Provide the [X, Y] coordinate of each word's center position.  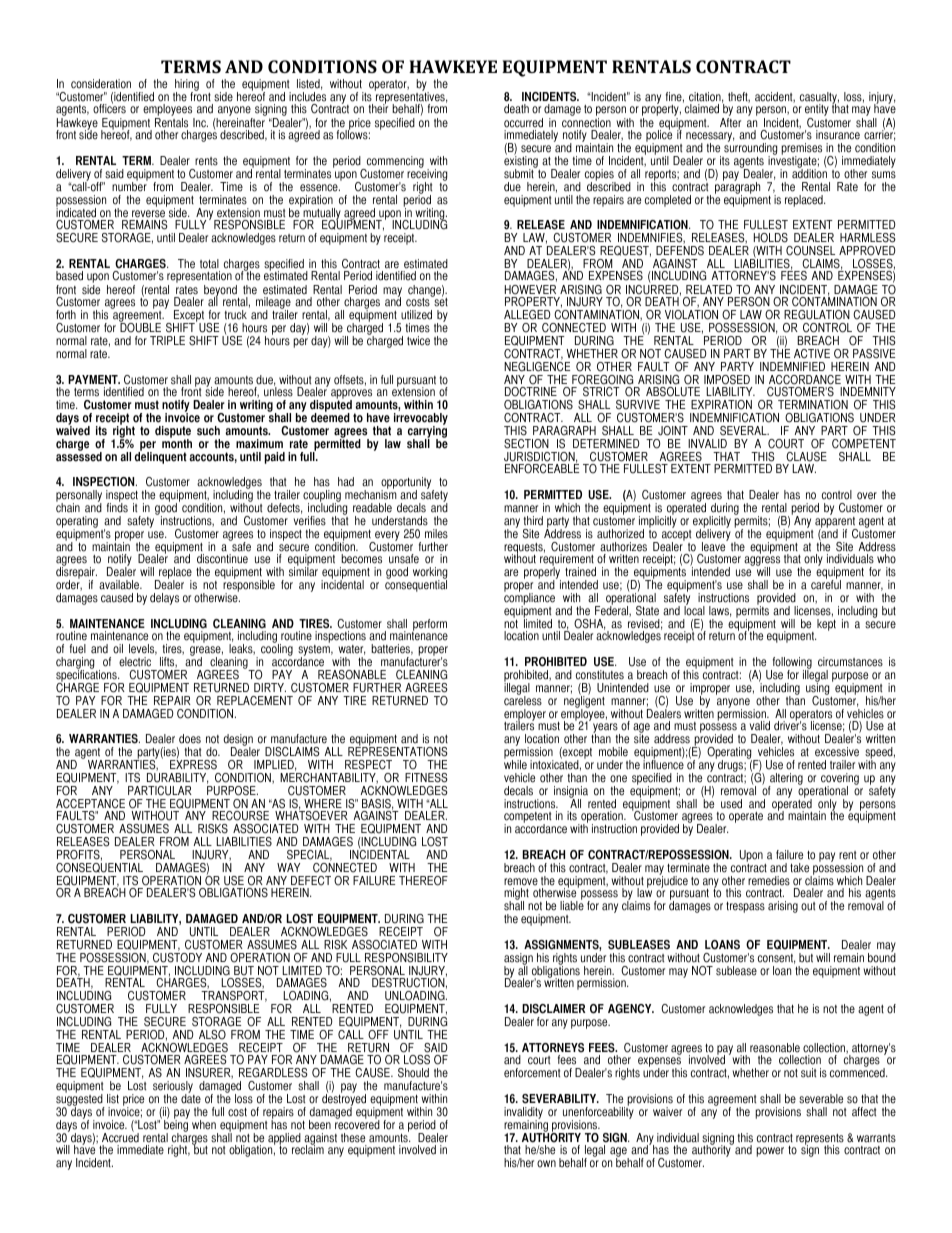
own [546, 1164]
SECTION [526, 444]
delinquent [160, 457]
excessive [837, 752]
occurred [523, 123]
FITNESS [426, 778]
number [130, 186]
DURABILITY [177, 778]
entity [817, 111]
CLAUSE [806, 457]
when [204, 1125]
